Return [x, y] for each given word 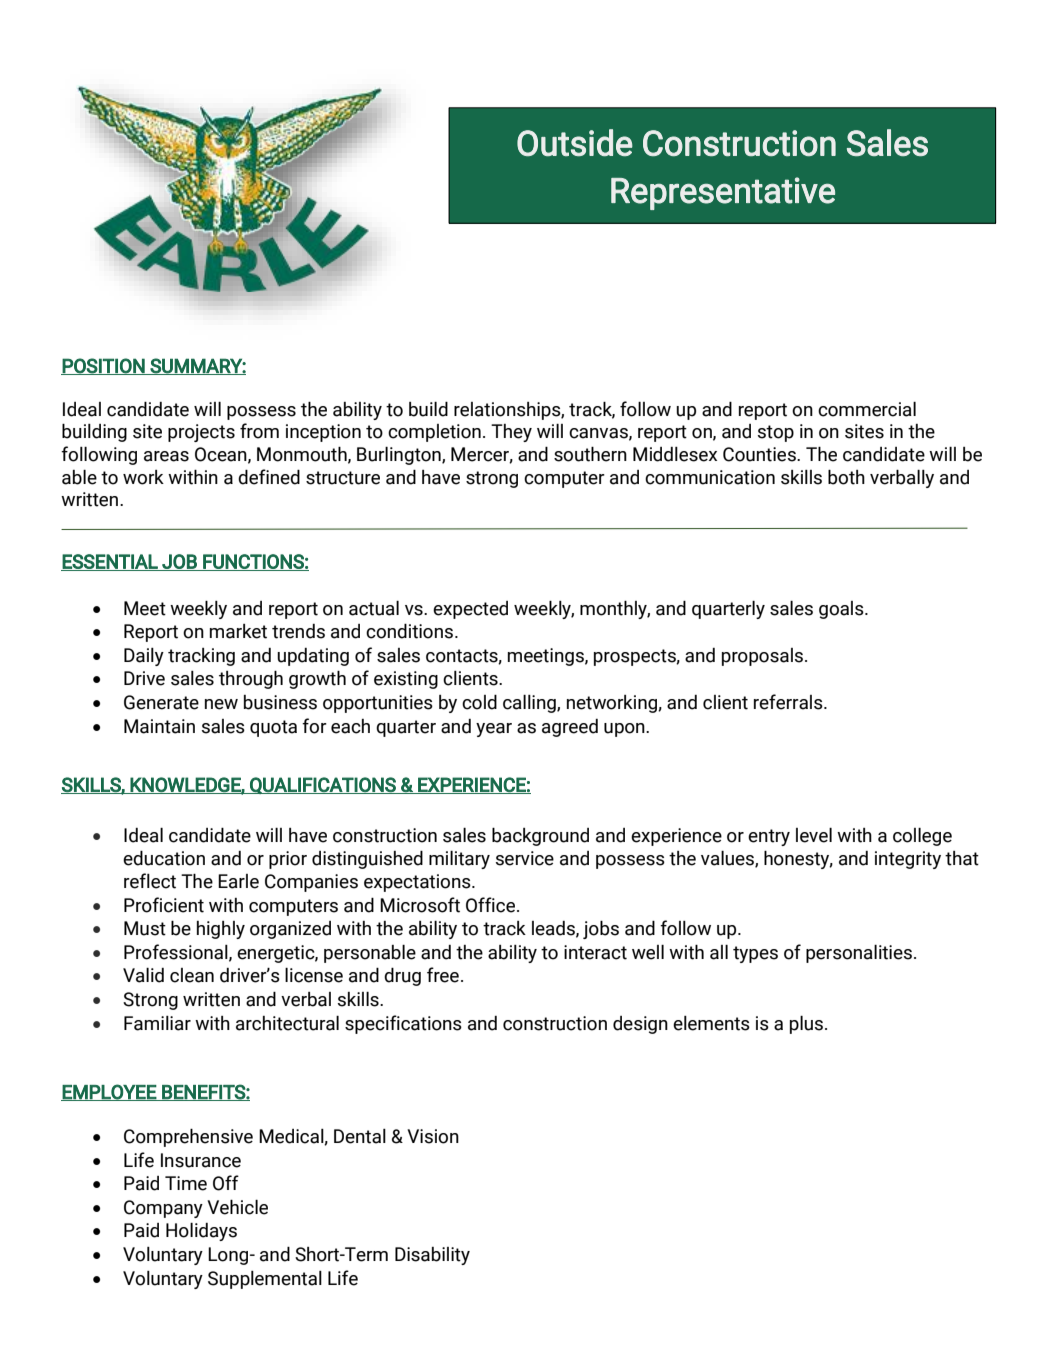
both [846, 477]
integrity [908, 860]
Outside [575, 142]
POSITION [104, 366]
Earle [238, 881]
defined [269, 477]
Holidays [201, 1232]
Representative [723, 193]
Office [492, 905]
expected [470, 610]
